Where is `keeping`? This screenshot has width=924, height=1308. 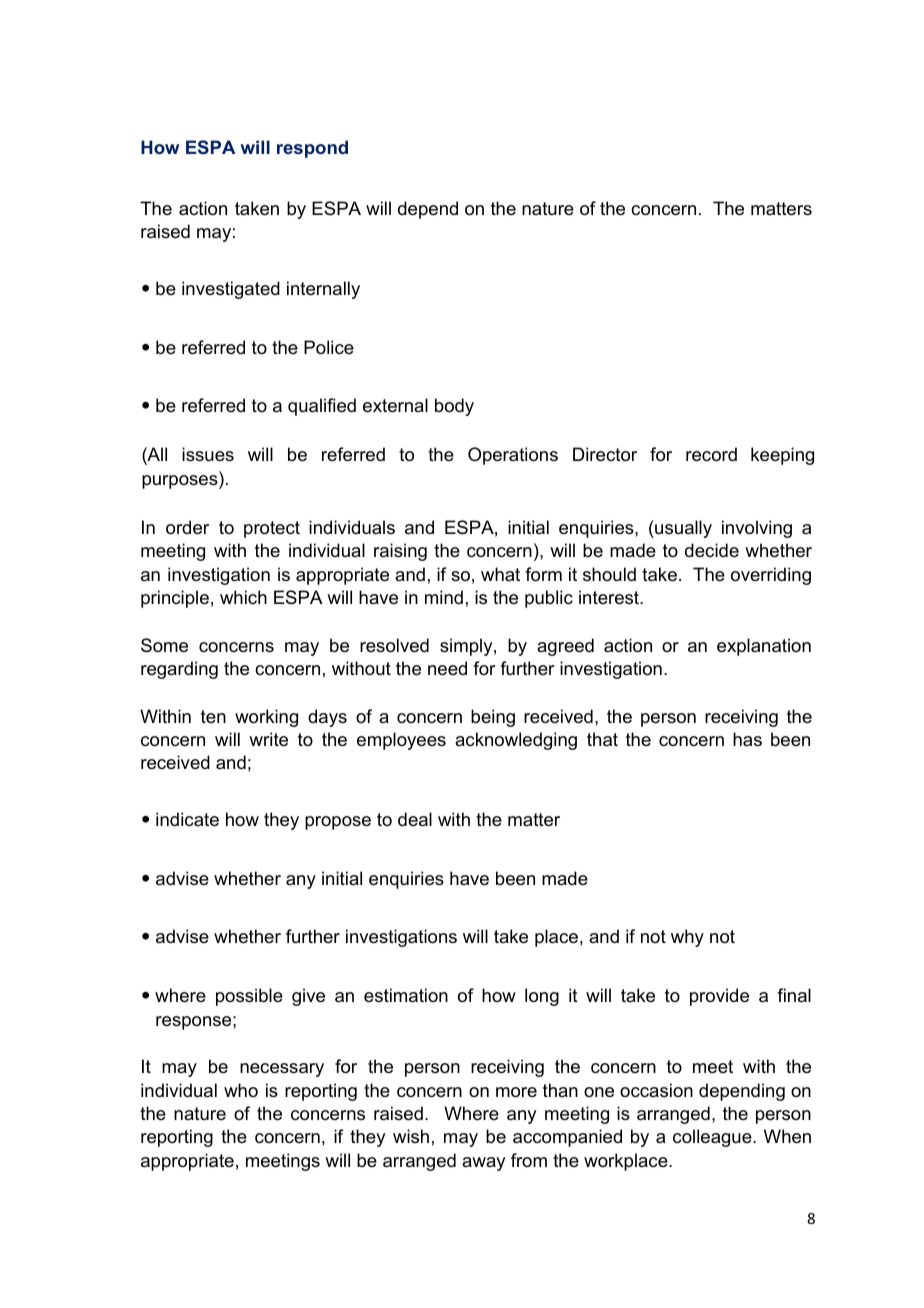
keeping is located at coordinates (782, 456).
